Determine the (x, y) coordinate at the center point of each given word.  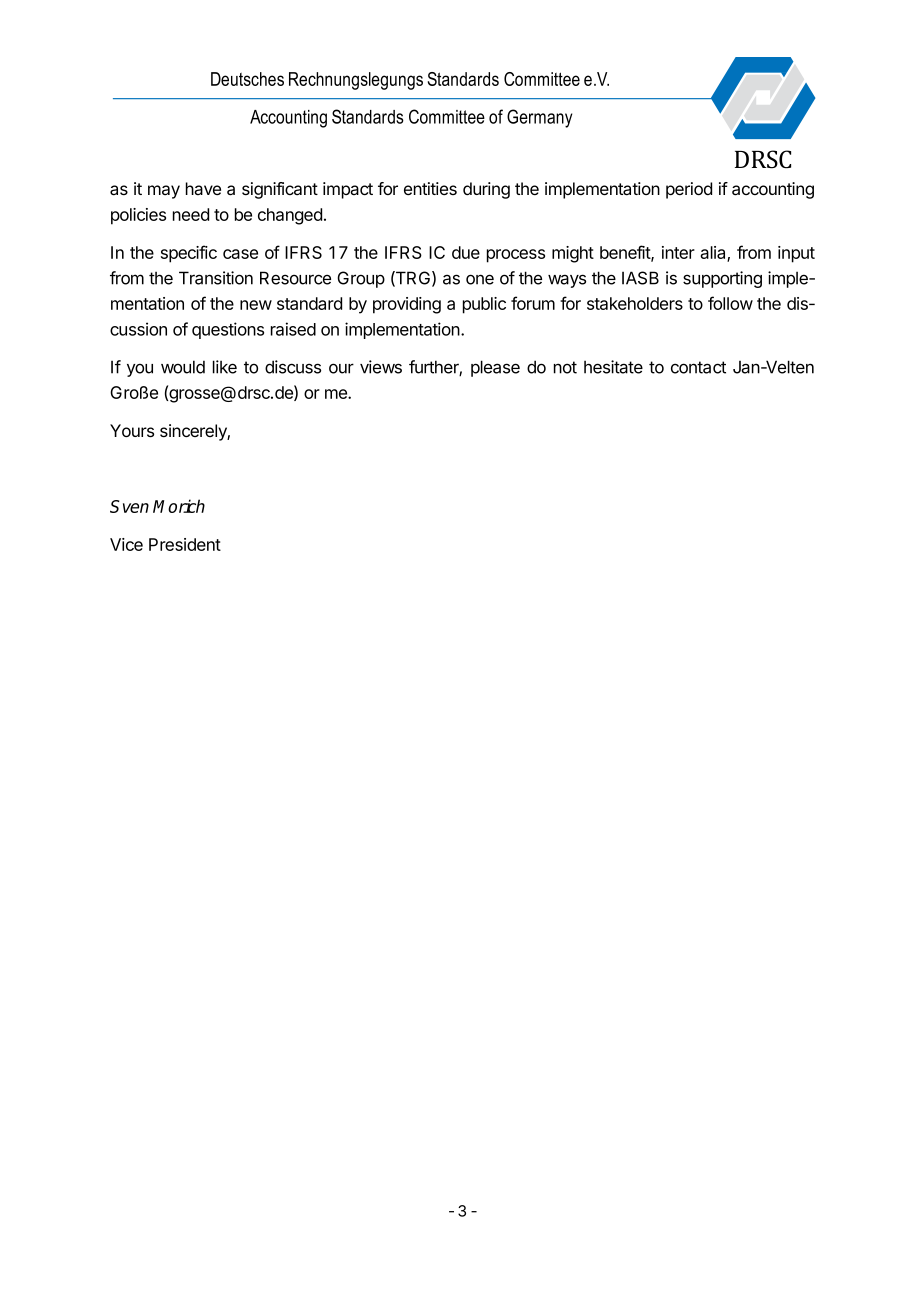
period (689, 190)
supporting (722, 279)
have (203, 188)
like (225, 367)
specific (189, 254)
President (185, 544)
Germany (539, 118)
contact (698, 367)
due (466, 252)
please (495, 368)
